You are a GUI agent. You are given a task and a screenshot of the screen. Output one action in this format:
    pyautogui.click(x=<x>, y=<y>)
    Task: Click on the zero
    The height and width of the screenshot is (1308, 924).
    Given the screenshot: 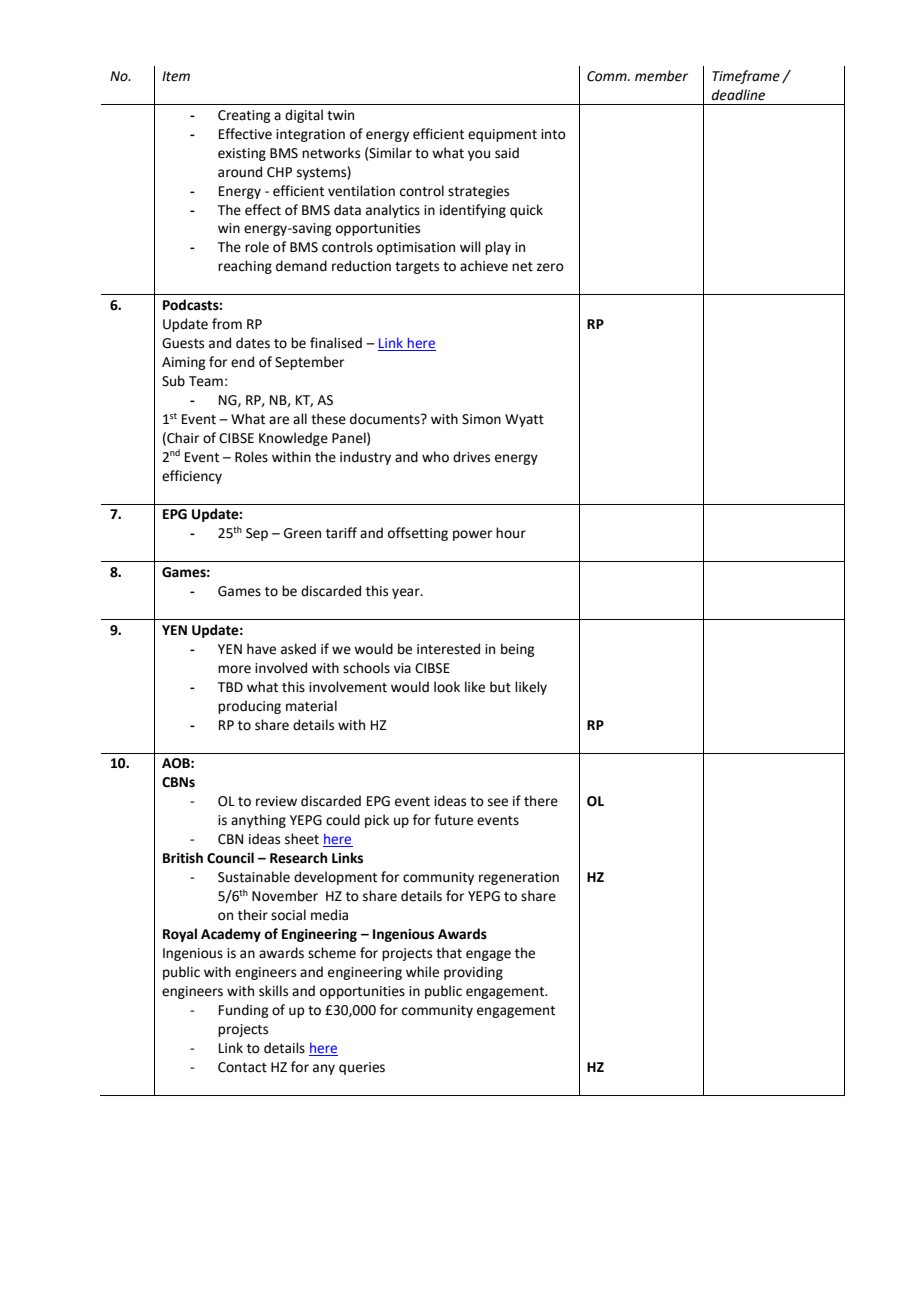 What is the action you would take?
    pyautogui.click(x=550, y=267)
